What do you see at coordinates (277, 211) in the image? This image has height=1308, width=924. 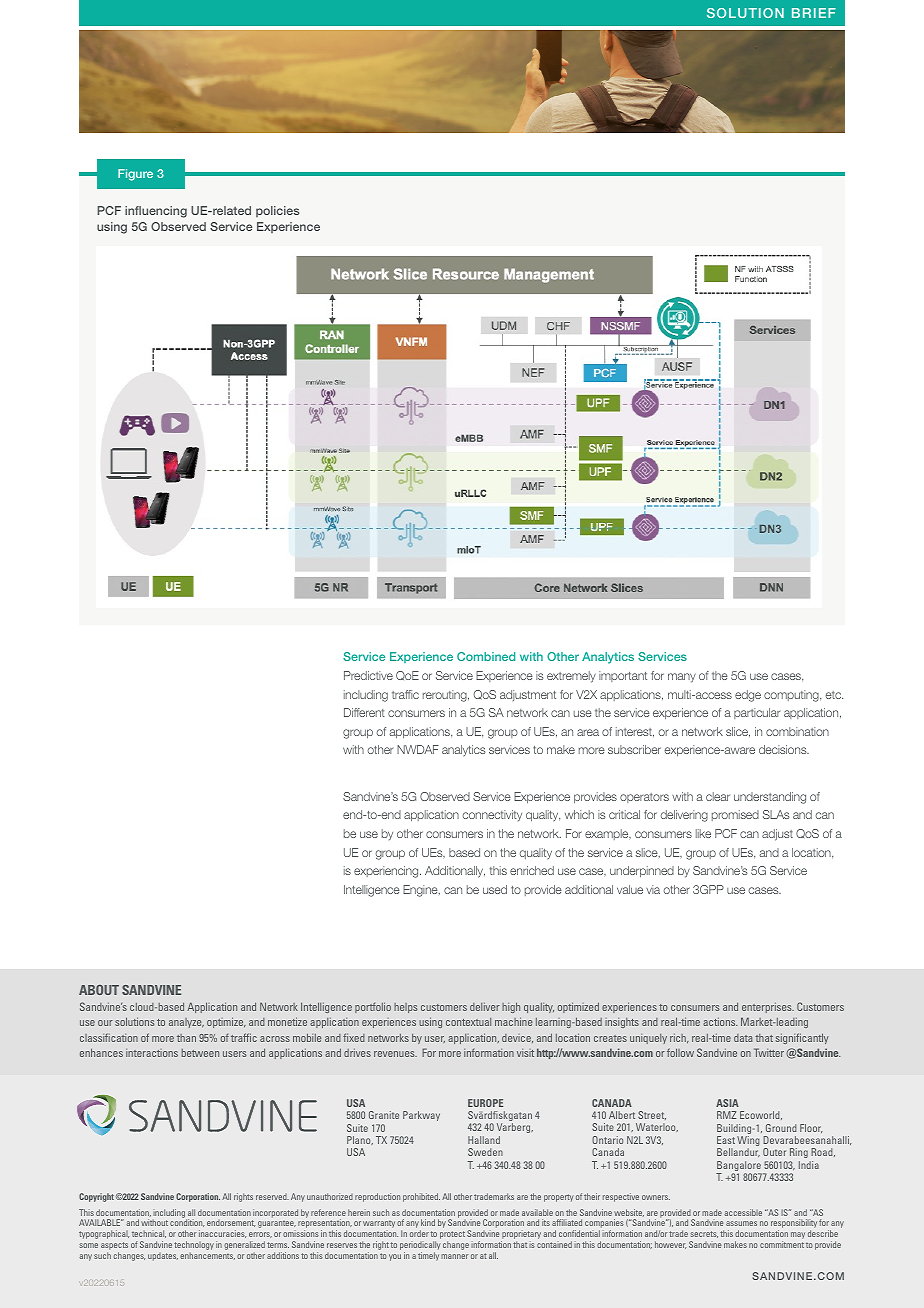 I see `policies` at bounding box center [277, 211].
